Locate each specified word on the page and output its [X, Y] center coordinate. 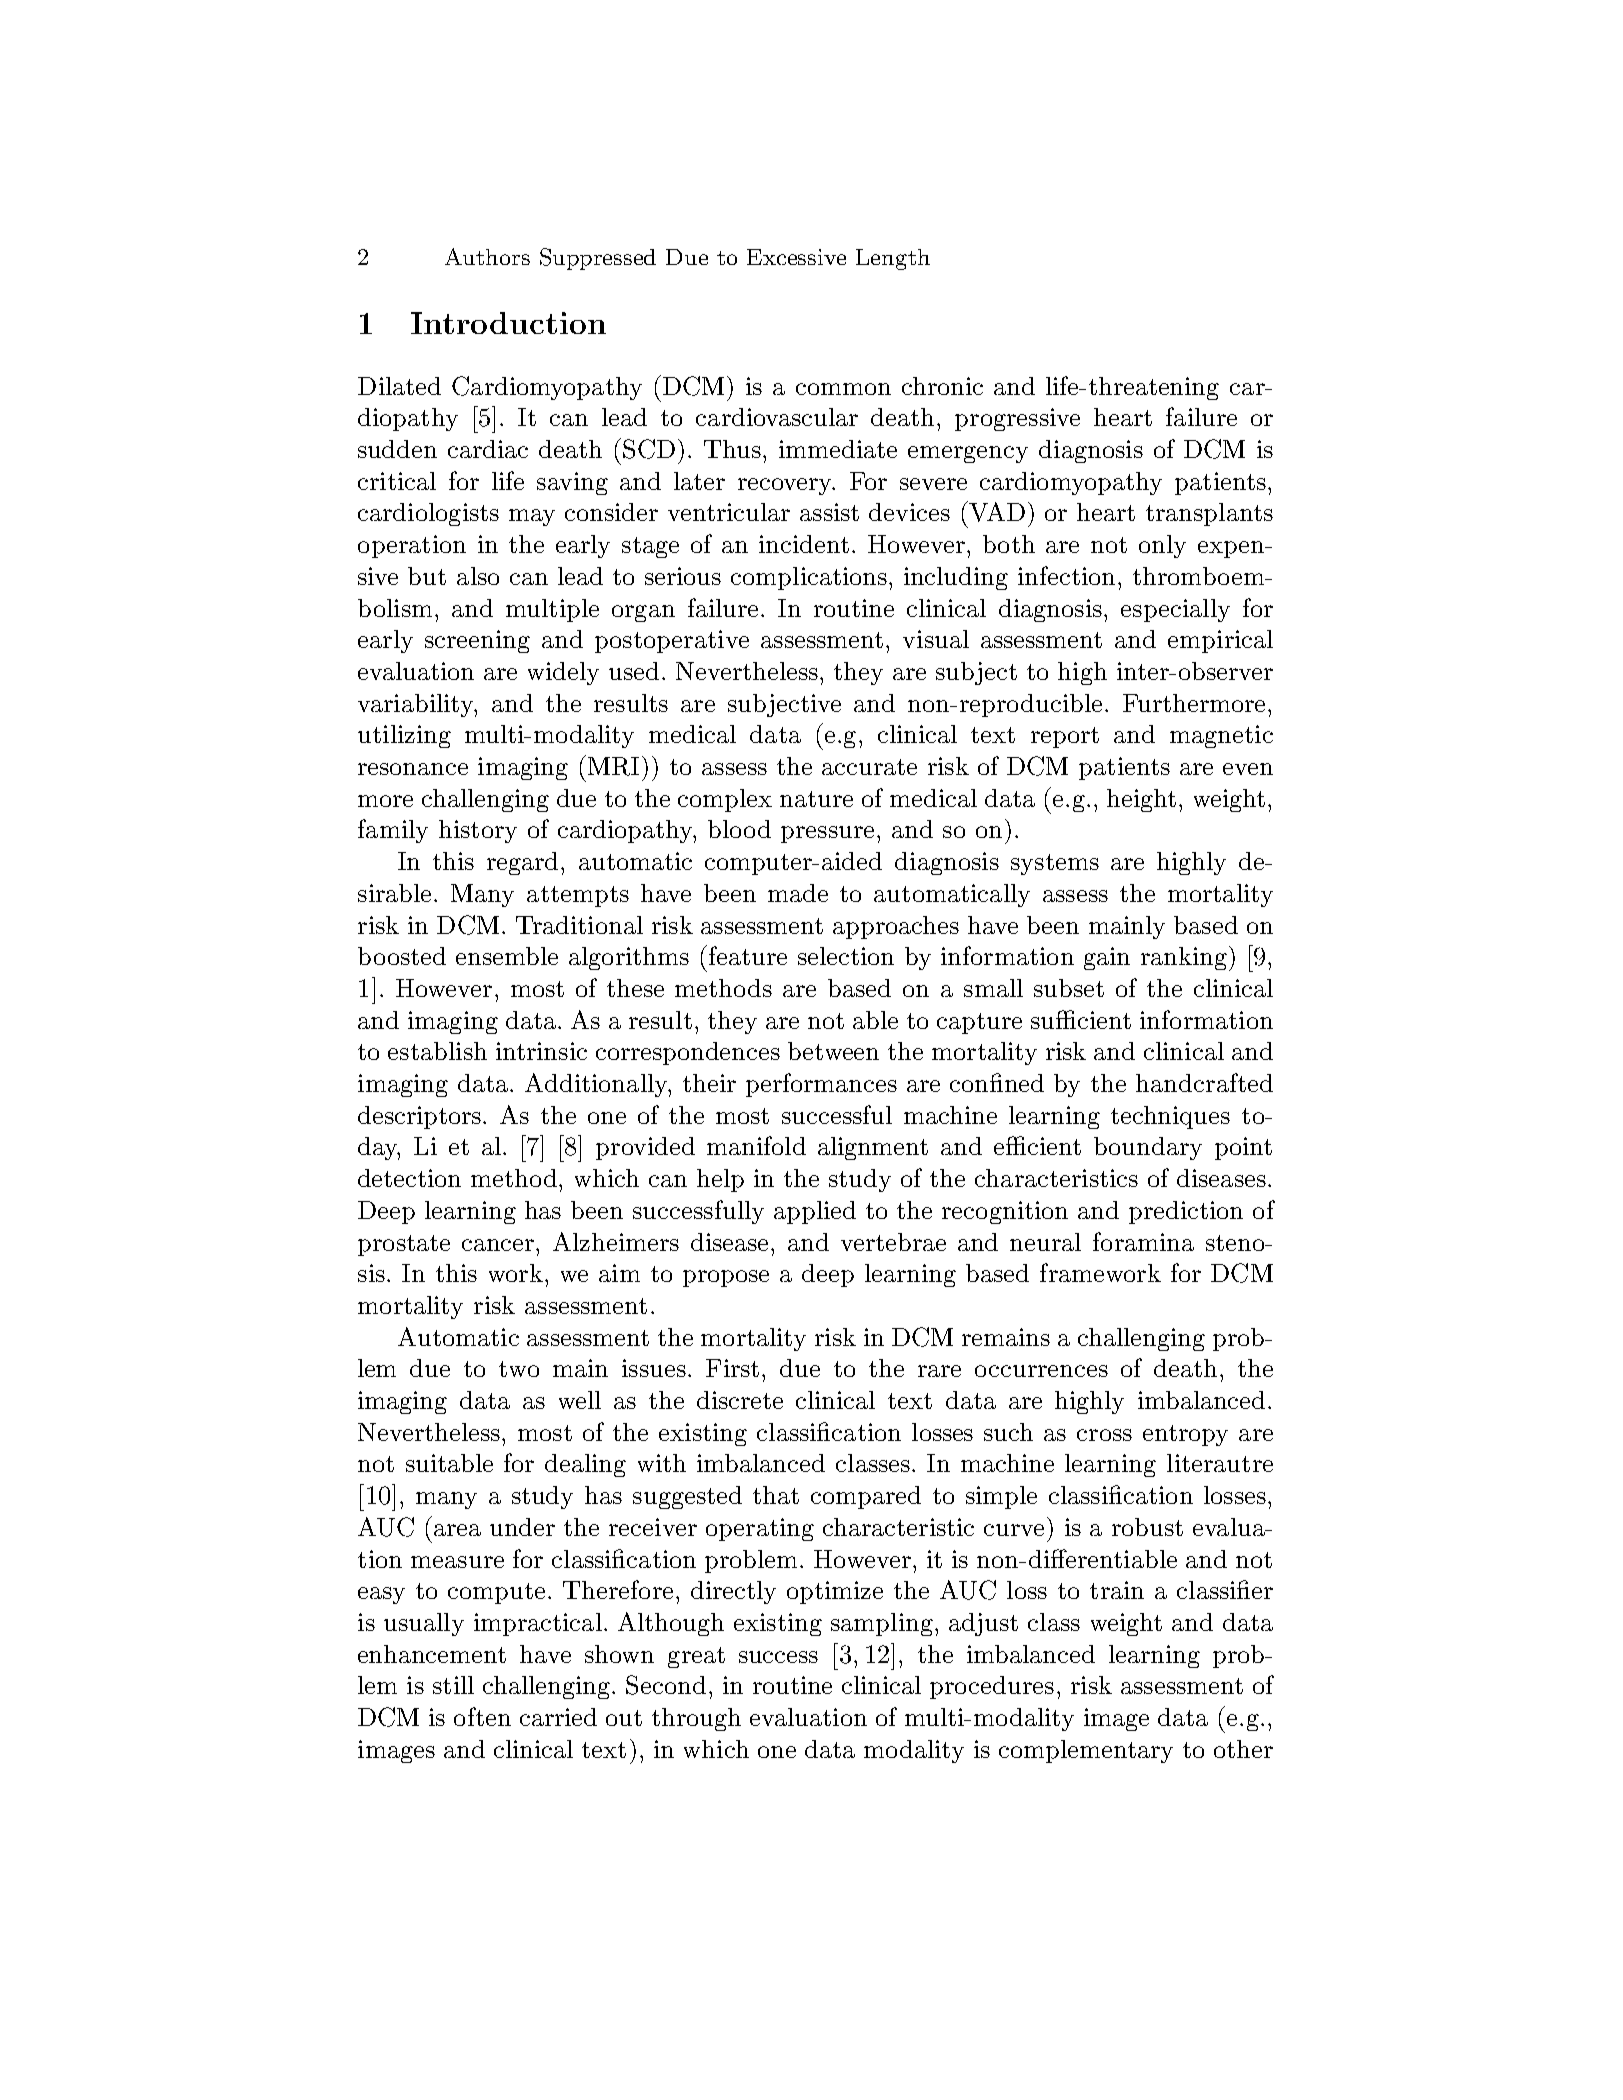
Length [893, 259]
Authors [487, 256]
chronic [942, 386]
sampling [882, 1624]
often [482, 1716]
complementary [1086, 1751]
